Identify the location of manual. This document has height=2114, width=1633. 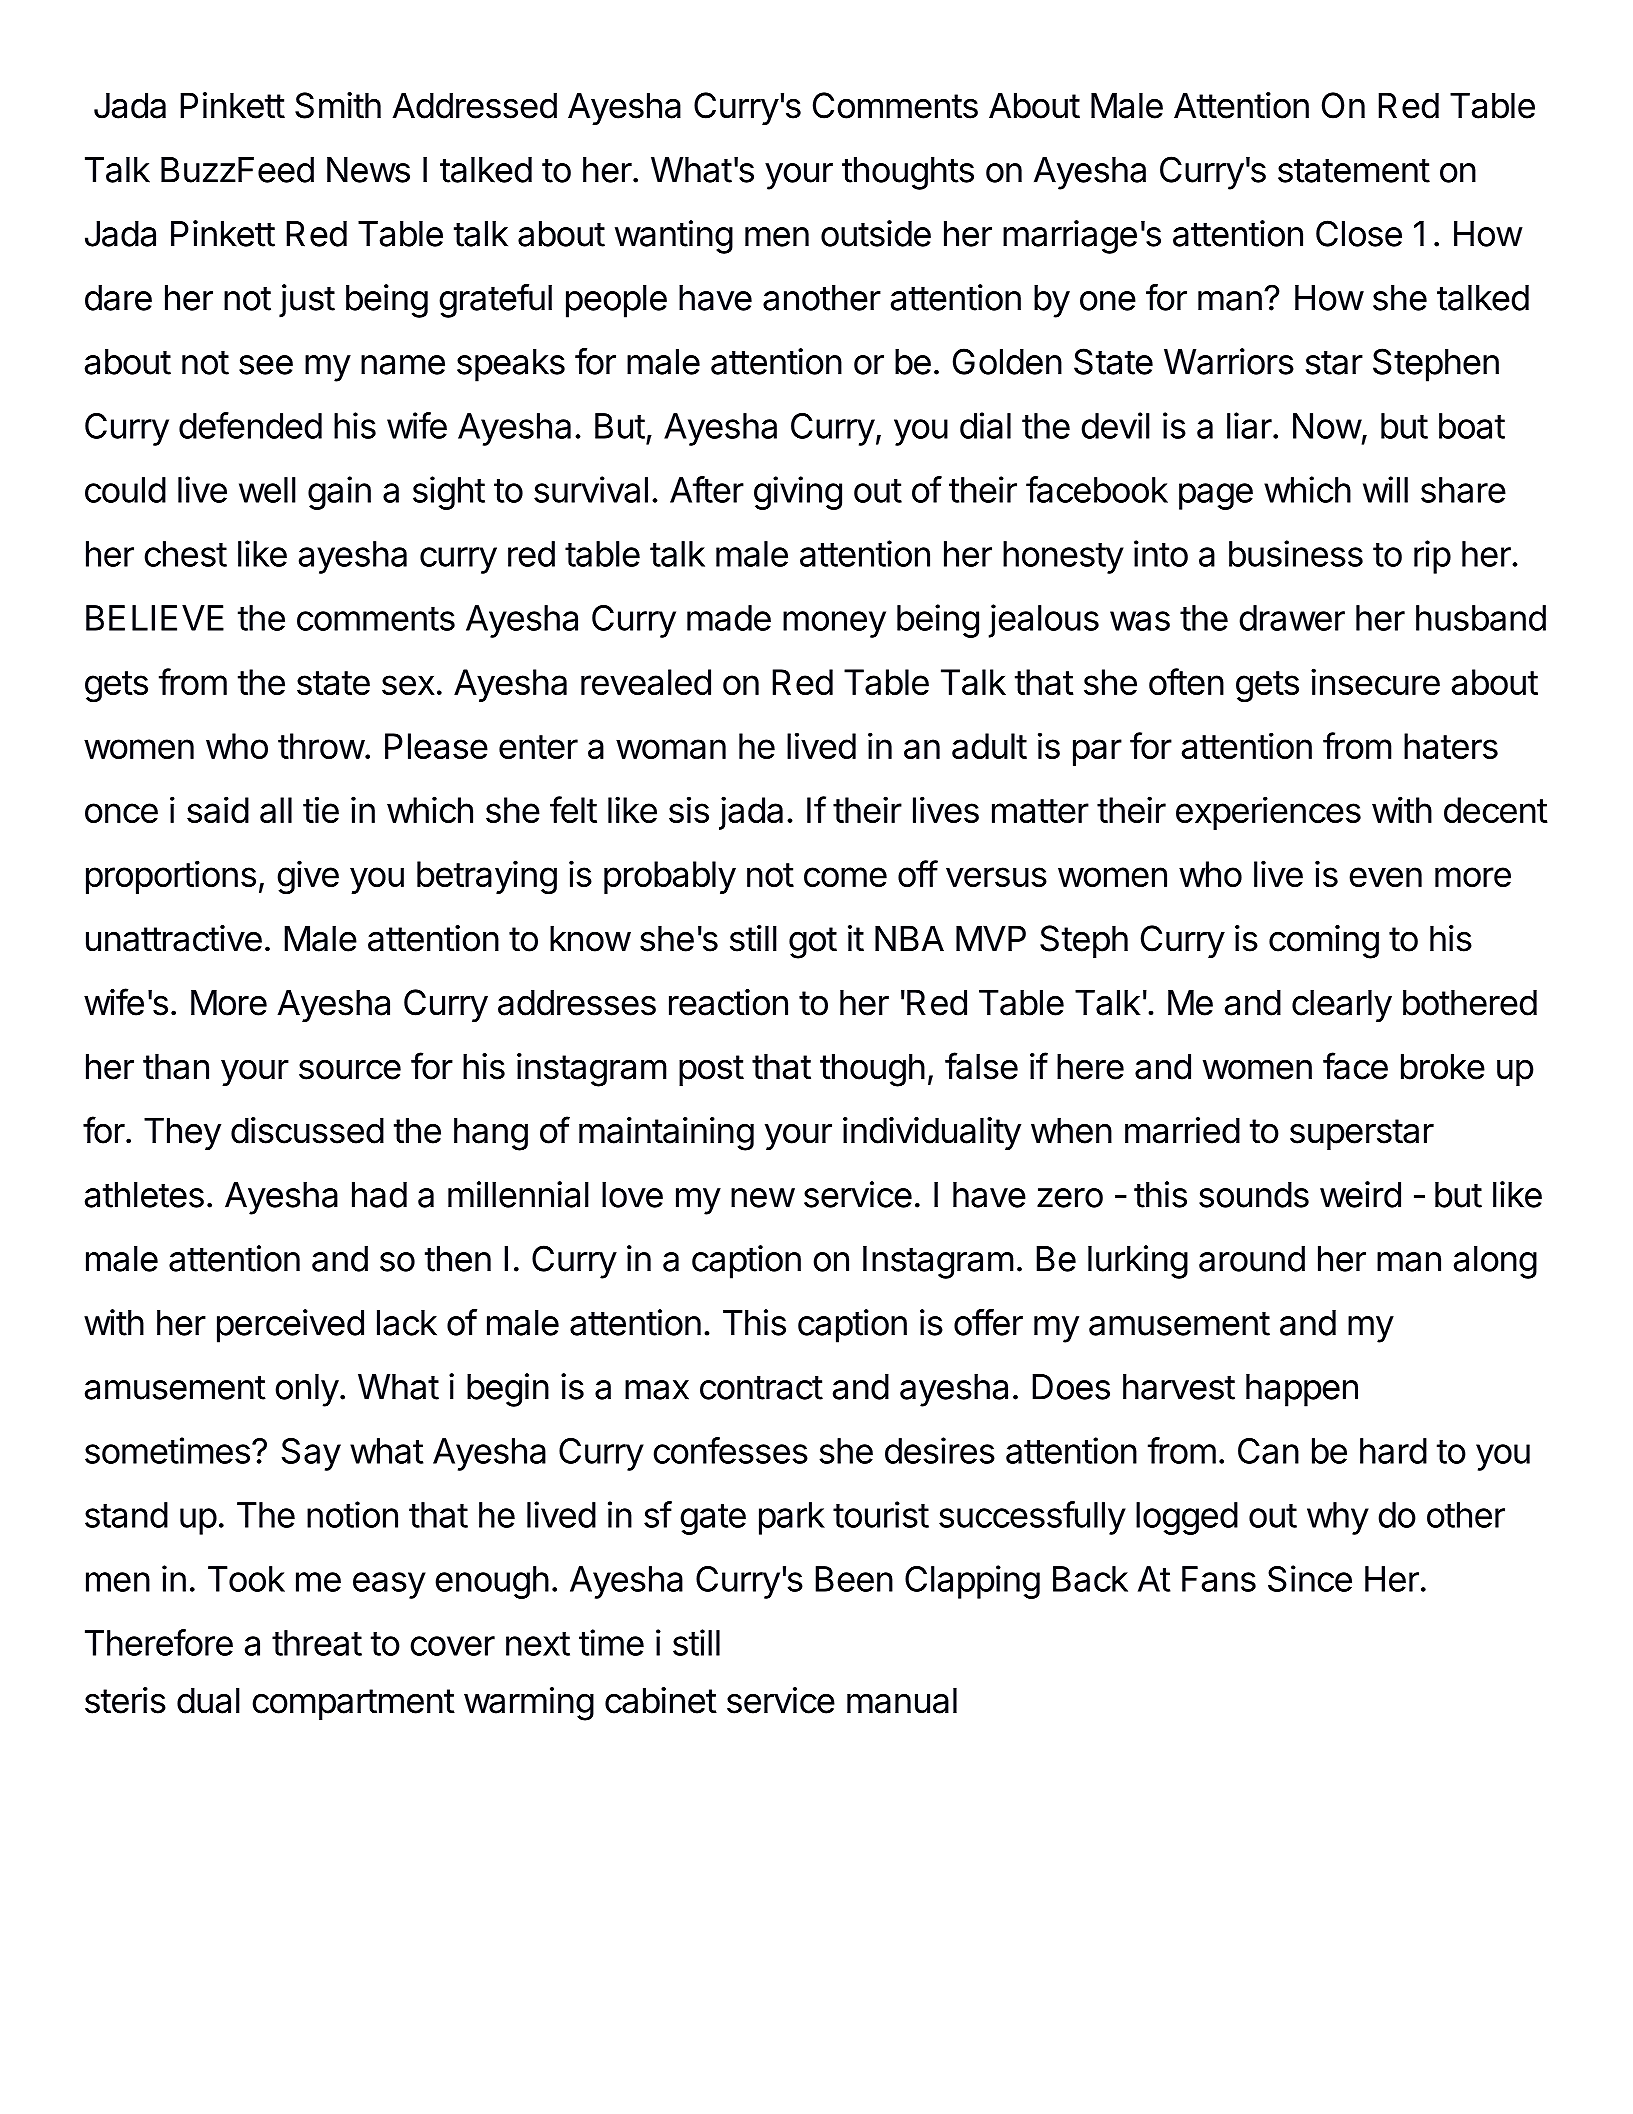
(902, 1700).
